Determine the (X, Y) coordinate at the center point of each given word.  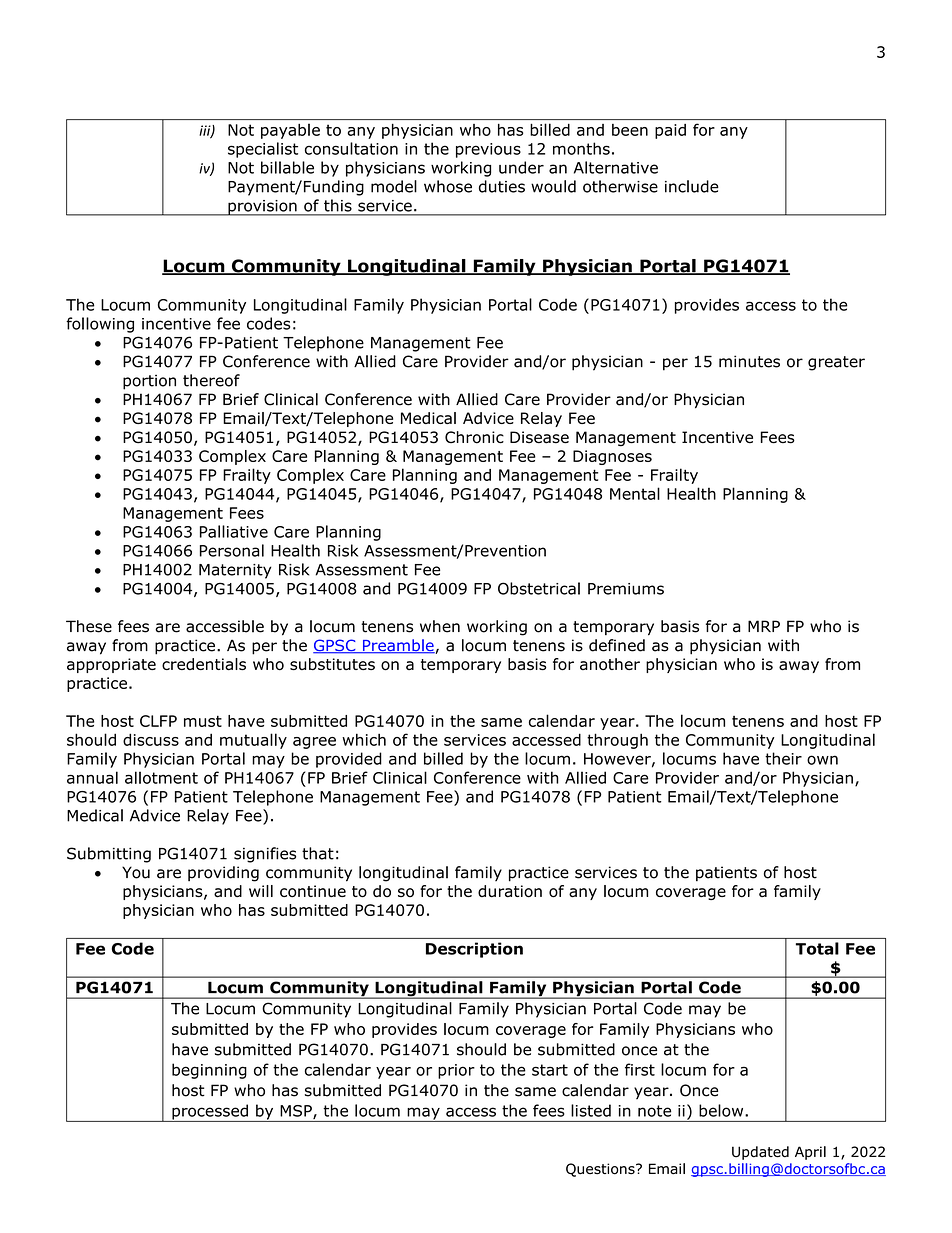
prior (456, 1071)
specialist (263, 150)
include (692, 186)
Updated (760, 1153)
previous (488, 150)
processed (210, 1113)
